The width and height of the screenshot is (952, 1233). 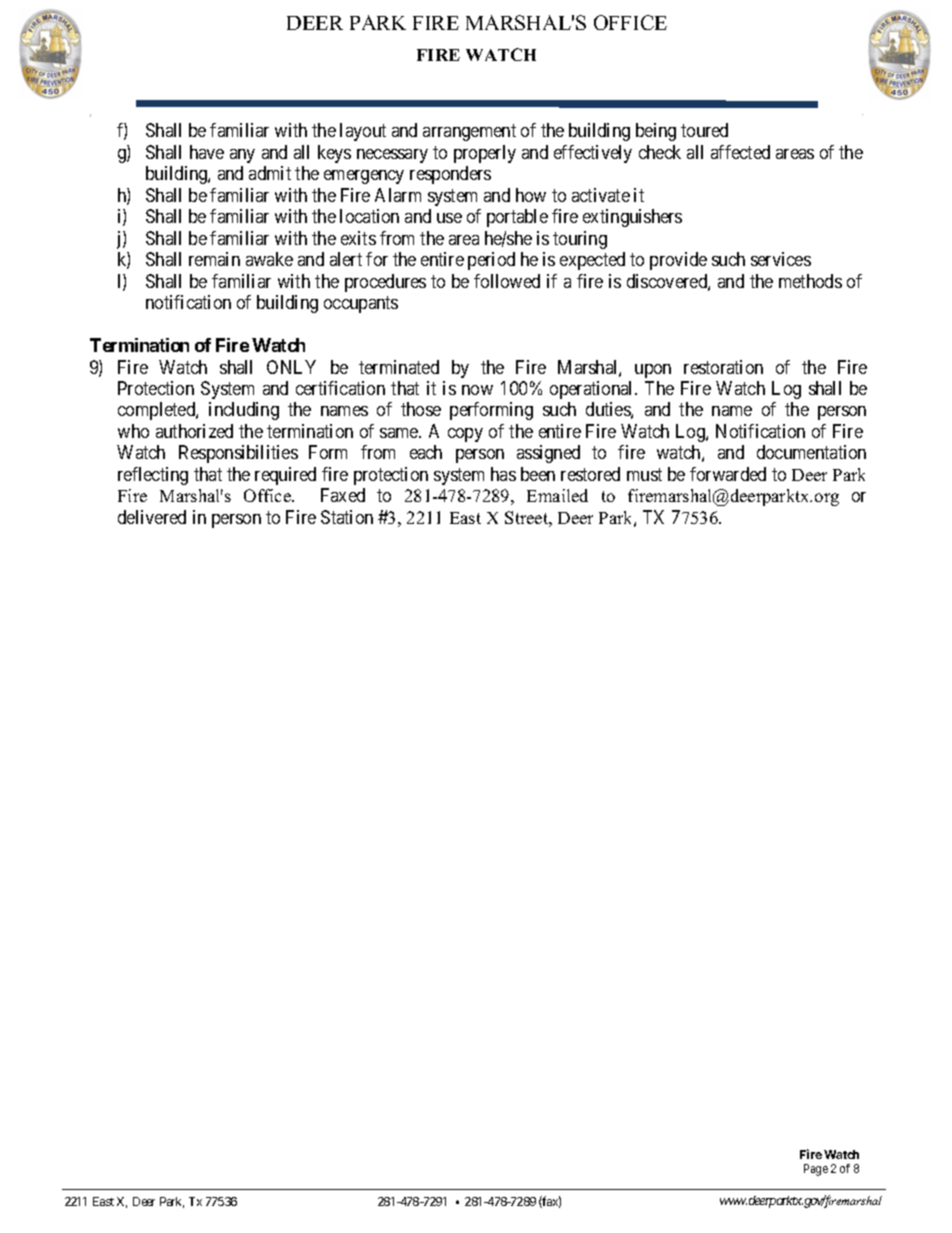 I want to click on affected, so click(x=740, y=152).
